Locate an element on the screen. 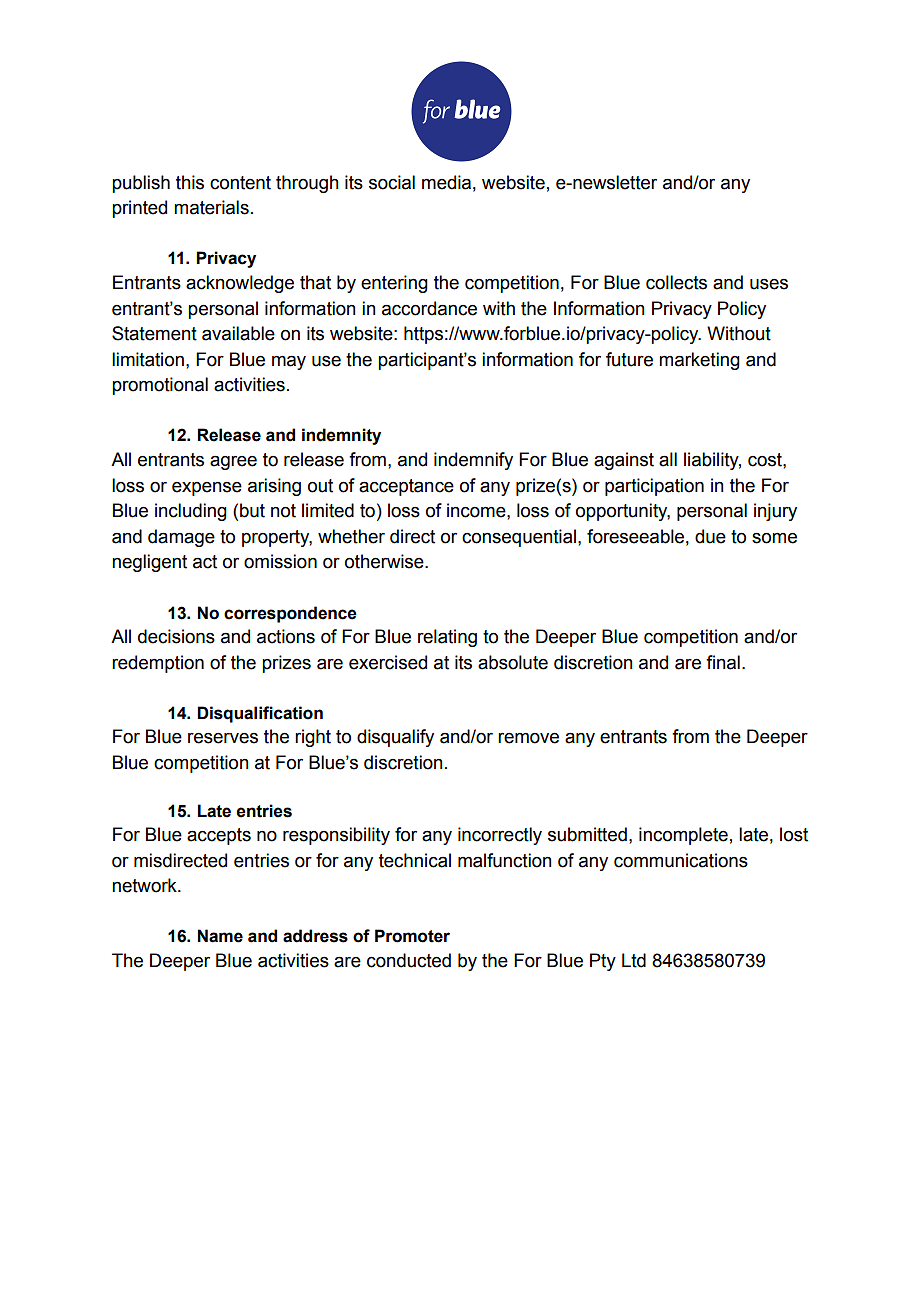 This screenshot has width=924, height=1308. final is located at coordinates (723, 662).
